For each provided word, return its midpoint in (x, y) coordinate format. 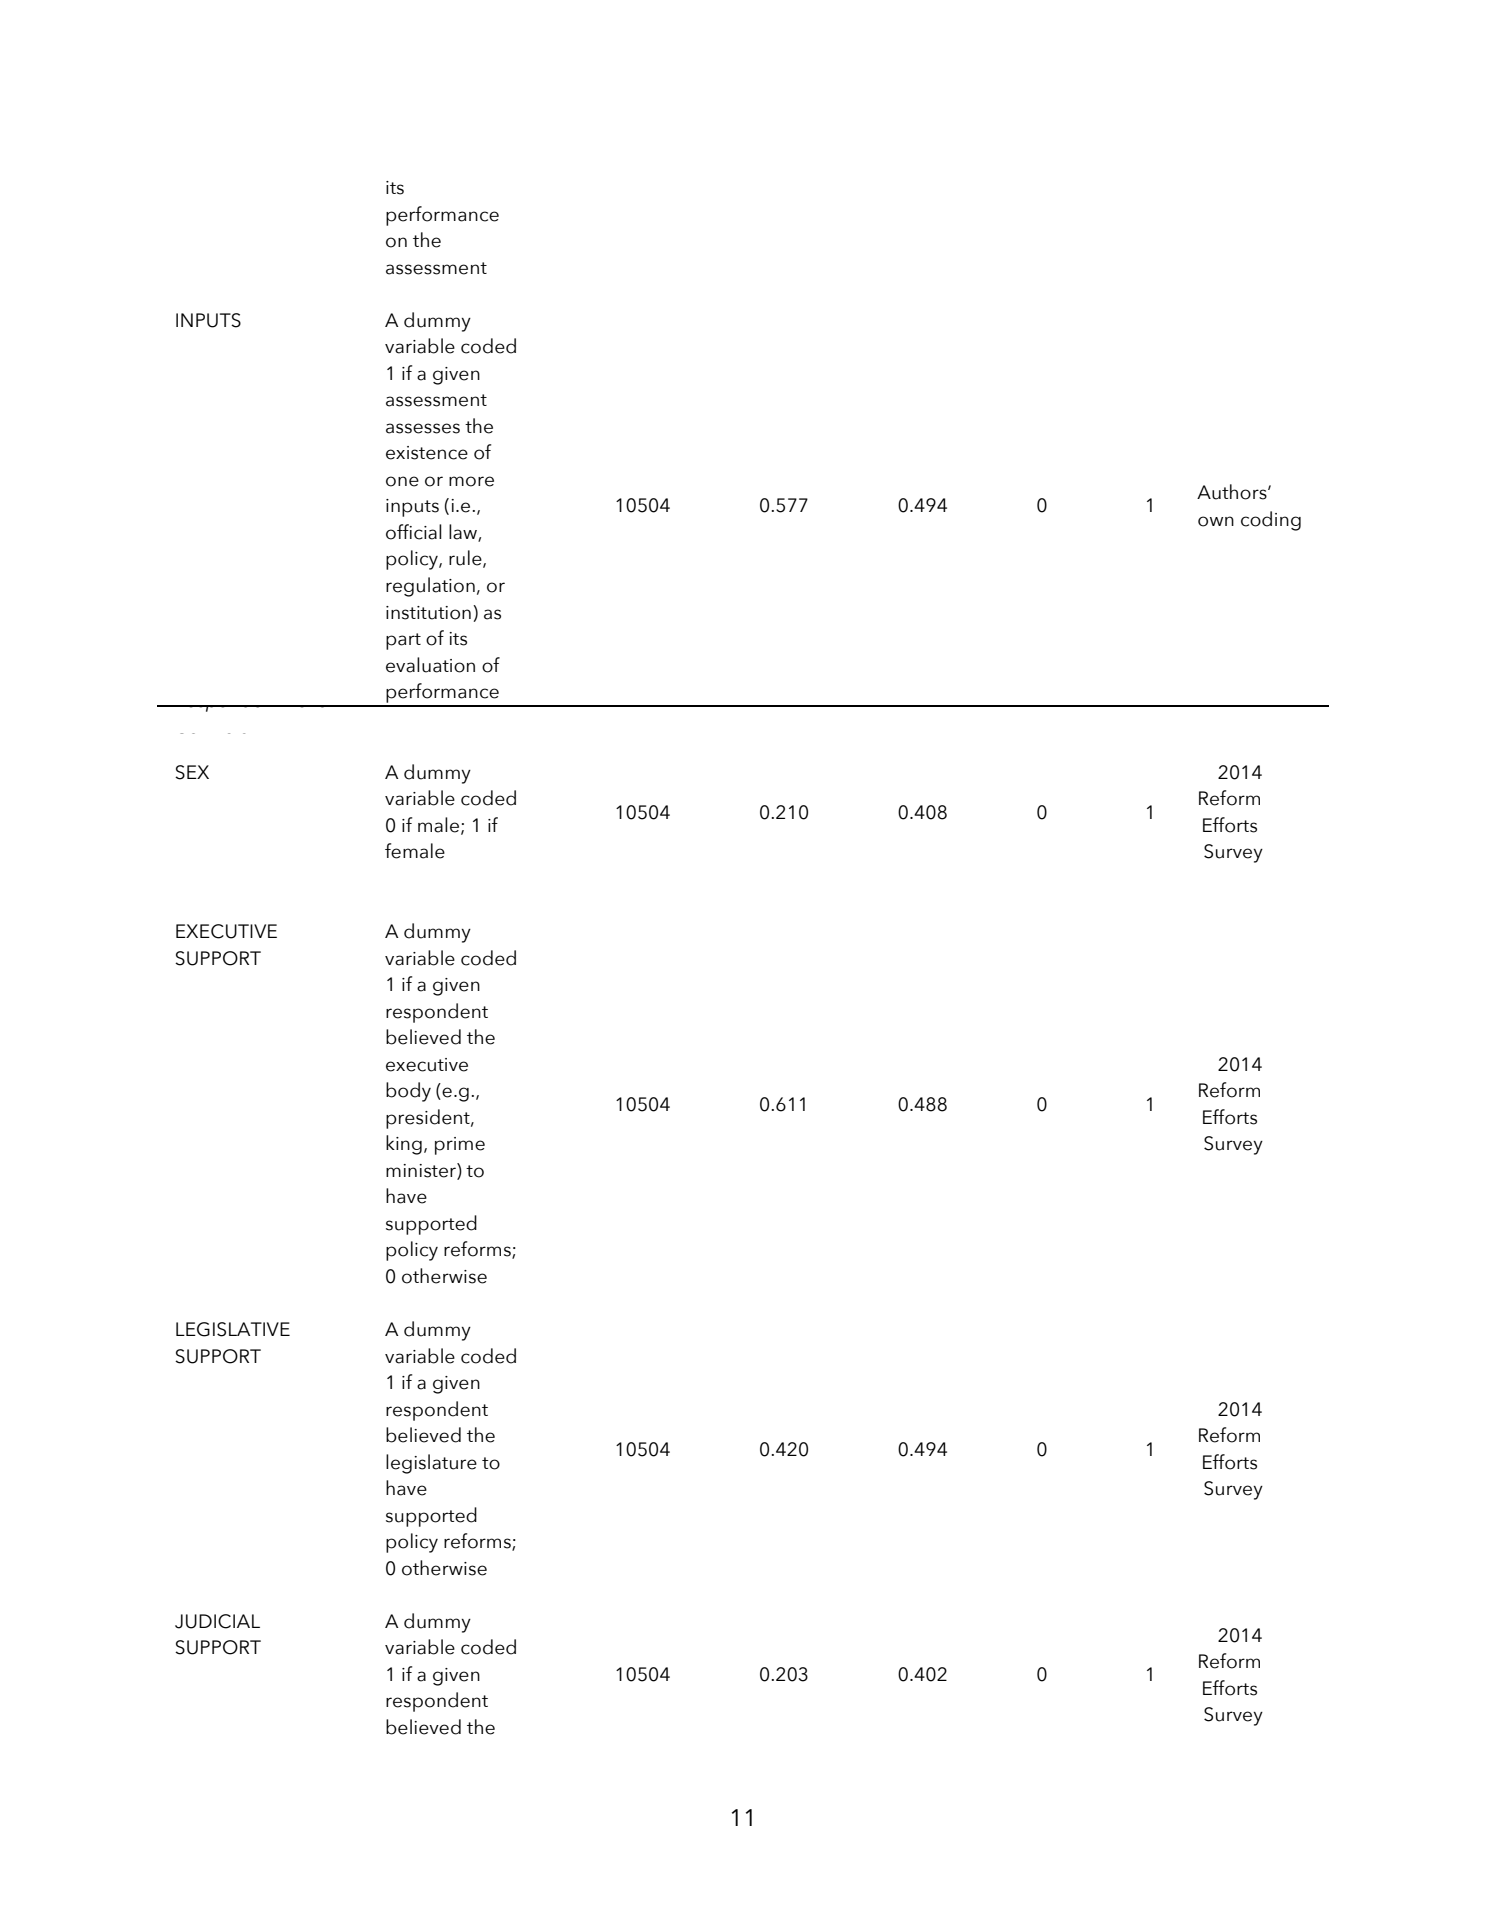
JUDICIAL (217, 1621)
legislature (431, 1464)
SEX (192, 772)
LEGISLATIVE (233, 1329)
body (408, 1092)
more (471, 481)
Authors (1233, 492)
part (403, 641)
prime (460, 1146)
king (404, 1145)
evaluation (430, 665)
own (1216, 521)
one (402, 481)
